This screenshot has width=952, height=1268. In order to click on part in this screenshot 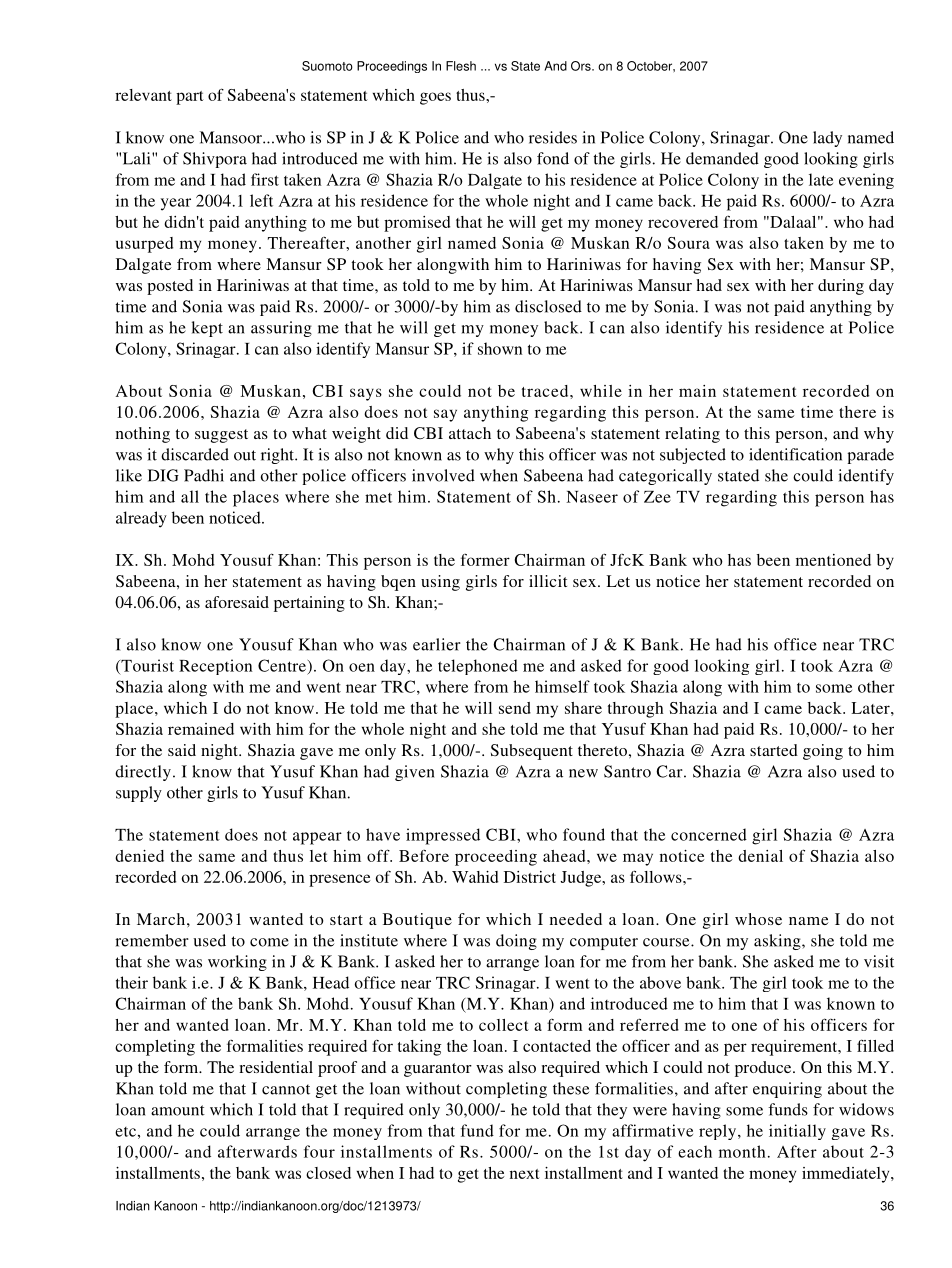, I will do `click(190, 98)`.
